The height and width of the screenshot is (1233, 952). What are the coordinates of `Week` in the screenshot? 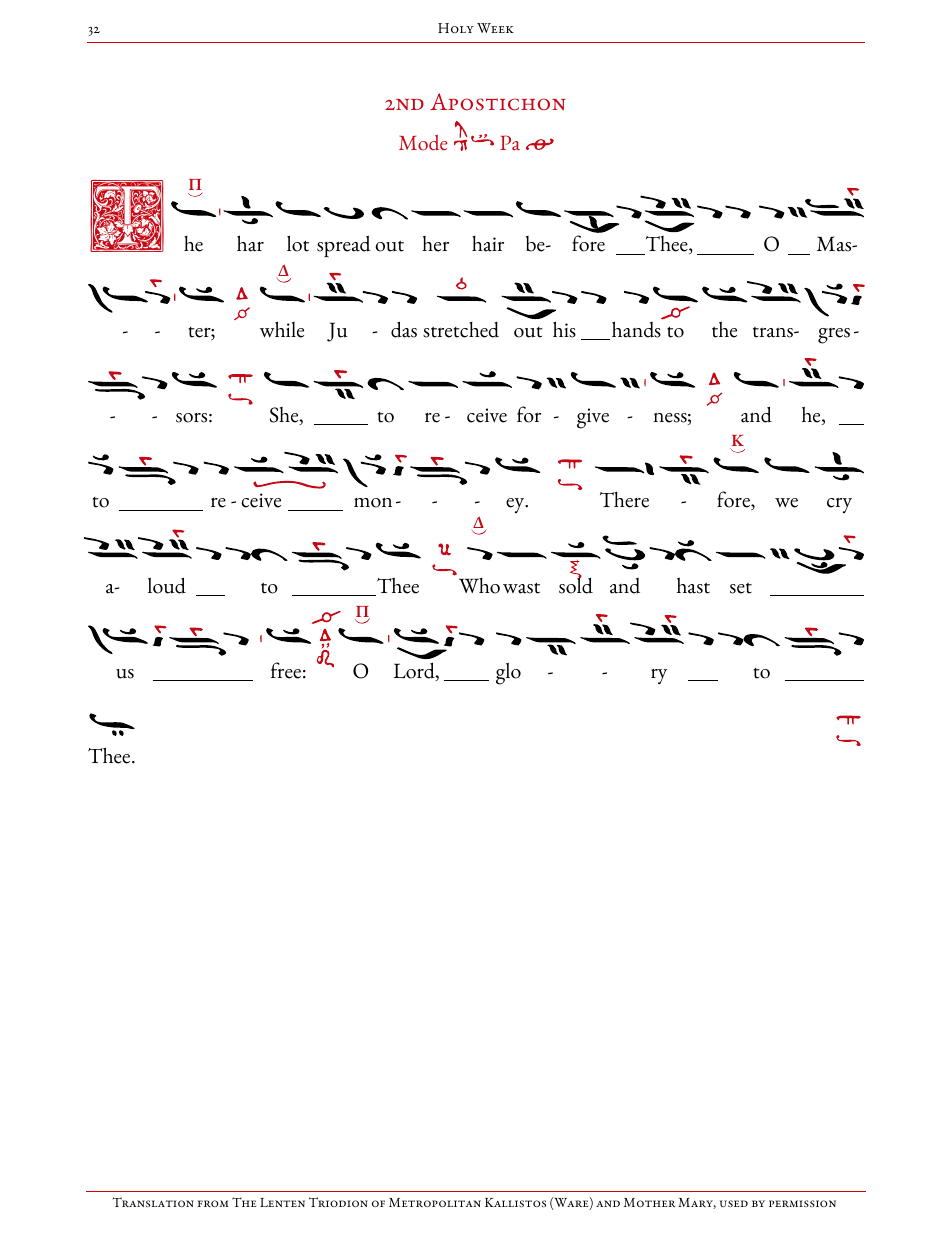 It's located at (495, 28).
